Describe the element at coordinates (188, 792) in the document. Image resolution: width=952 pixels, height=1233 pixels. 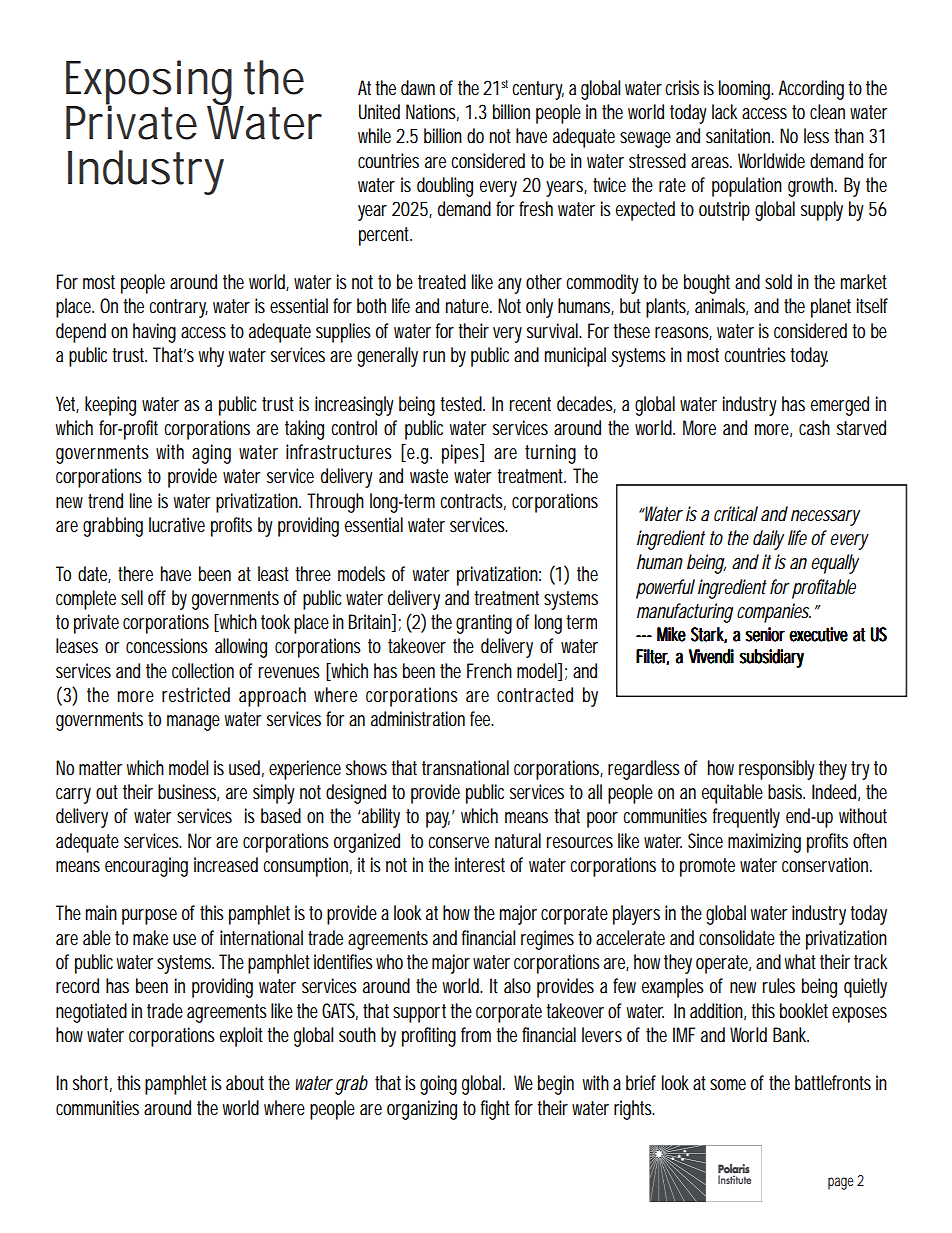
I see `business` at that location.
